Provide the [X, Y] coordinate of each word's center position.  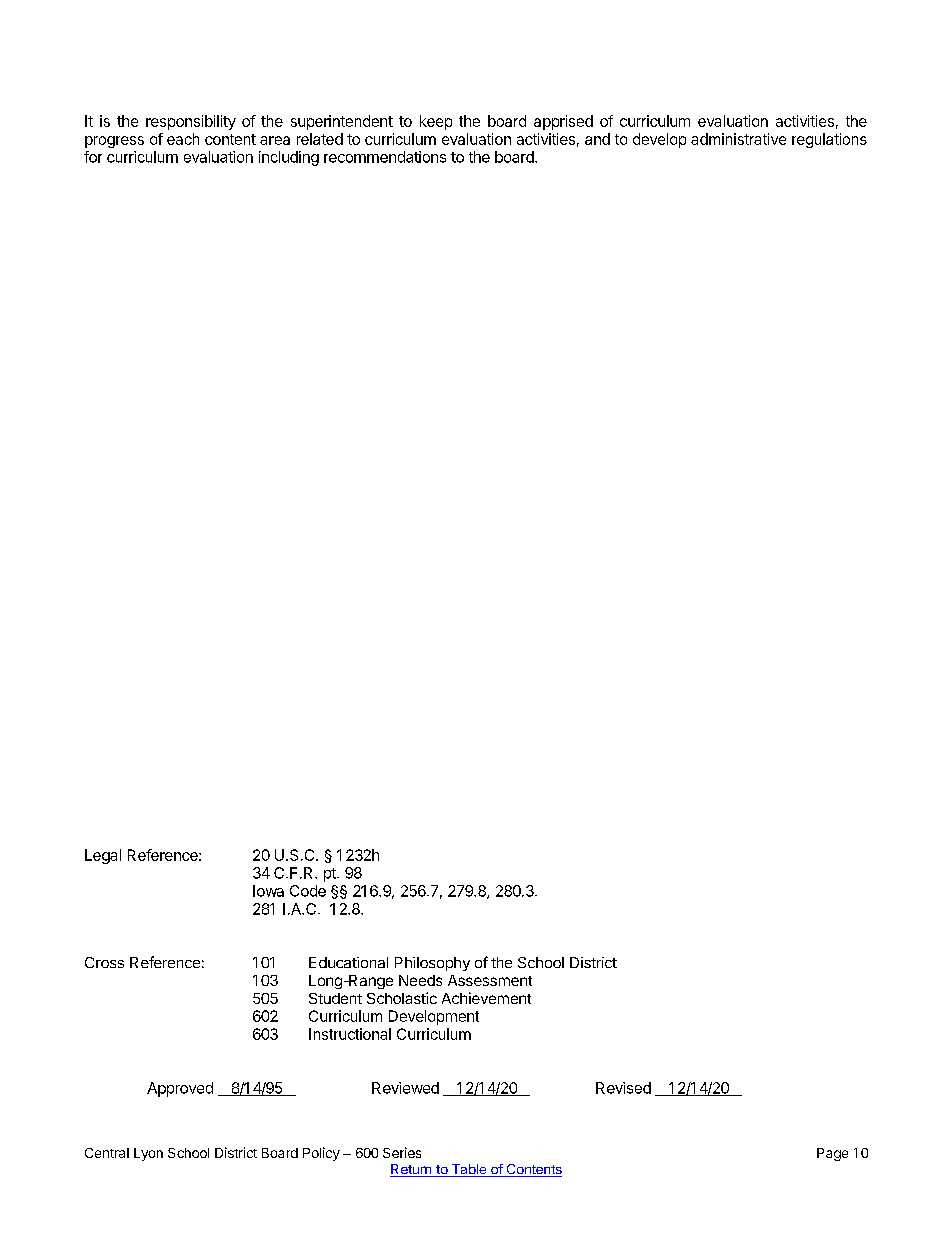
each [183, 139]
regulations [829, 140]
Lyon [148, 1154]
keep [436, 122]
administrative [738, 139]
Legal [103, 856]
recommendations [385, 157]
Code [308, 891]
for [93, 157]
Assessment [490, 980]
